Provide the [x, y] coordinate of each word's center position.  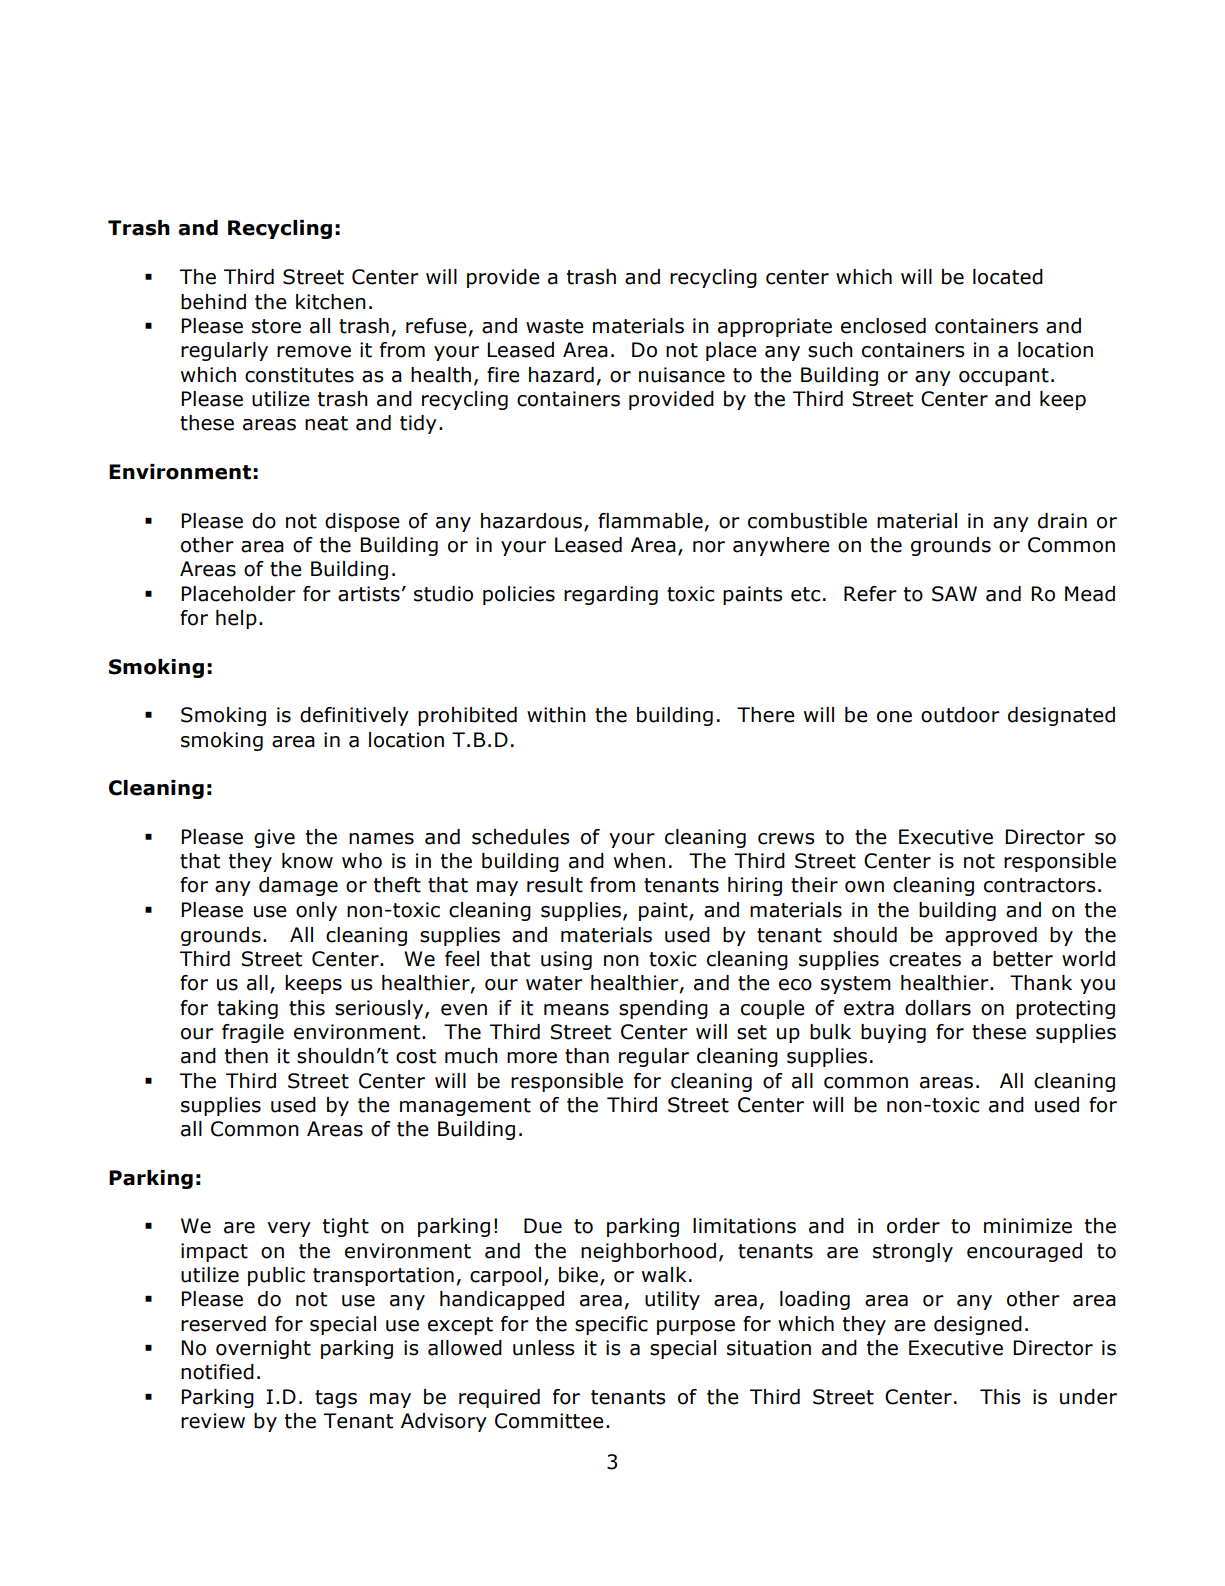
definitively [354, 716]
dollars [938, 1008]
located [1008, 277]
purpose [696, 1327]
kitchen [331, 302]
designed [978, 1325]
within [556, 715]
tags [336, 1399]
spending [663, 1009]
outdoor [960, 715]
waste [555, 326]
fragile [253, 1033]
